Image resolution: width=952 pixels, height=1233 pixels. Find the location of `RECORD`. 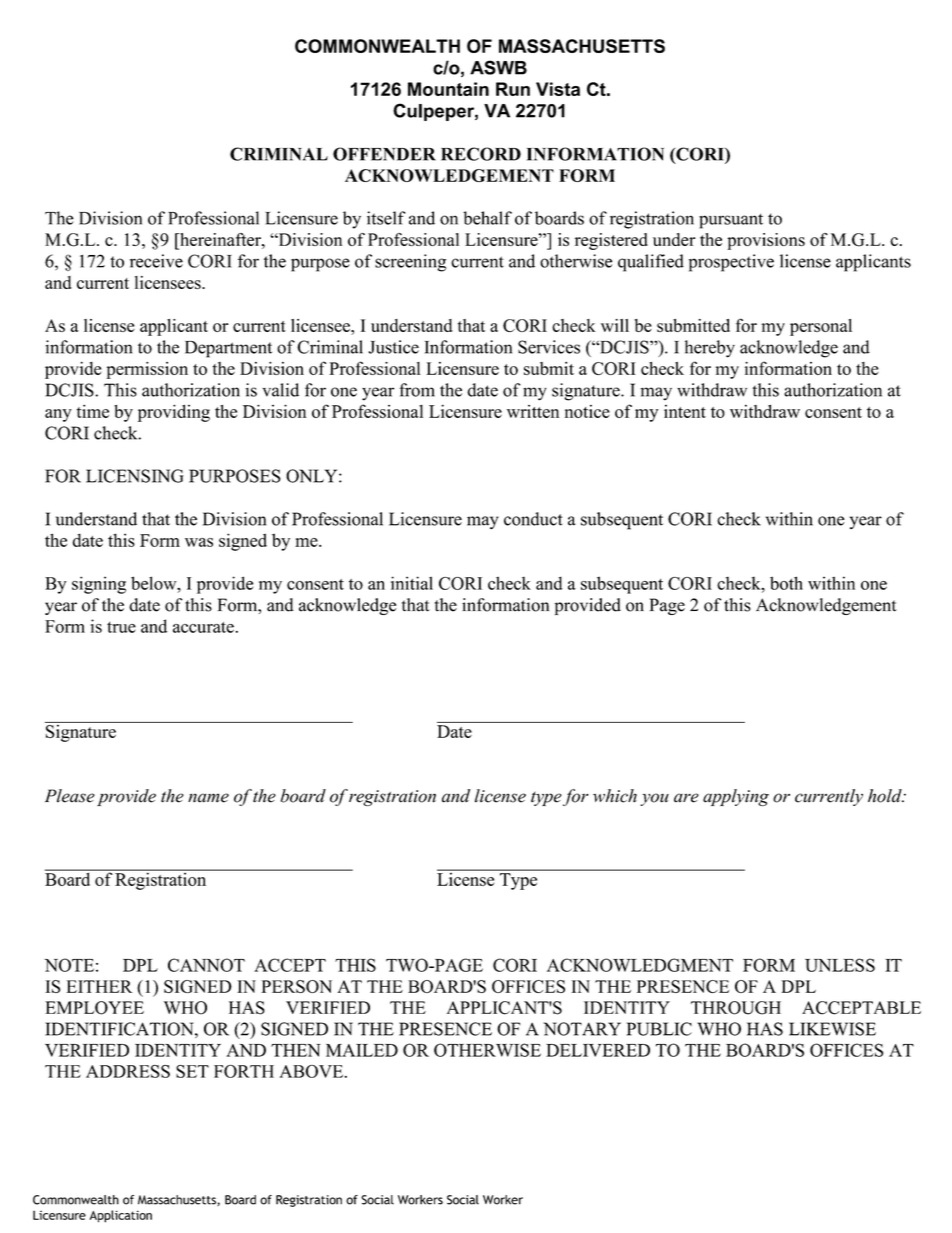

RECORD is located at coordinates (481, 154).
